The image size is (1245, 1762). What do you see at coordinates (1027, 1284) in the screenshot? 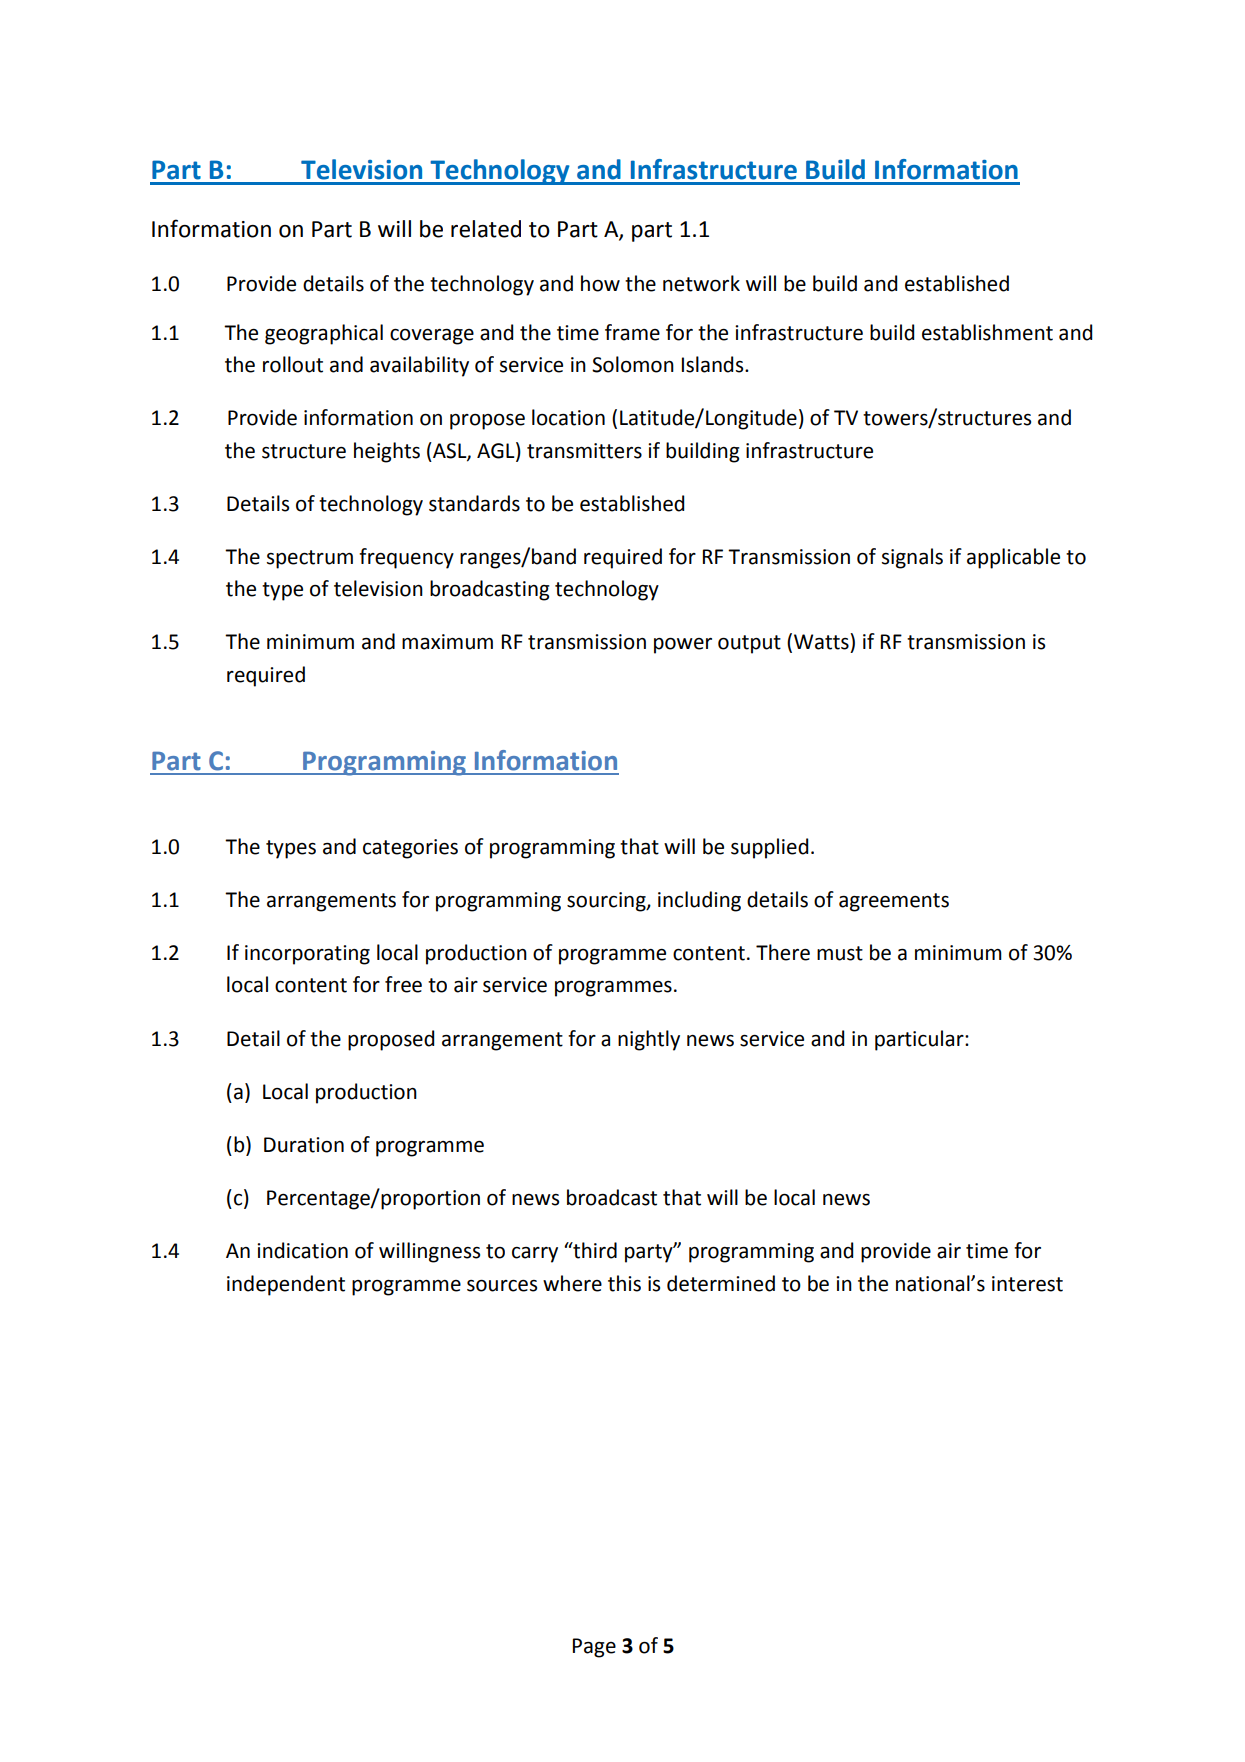
I see `interest` at bounding box center [1027, 1284].
